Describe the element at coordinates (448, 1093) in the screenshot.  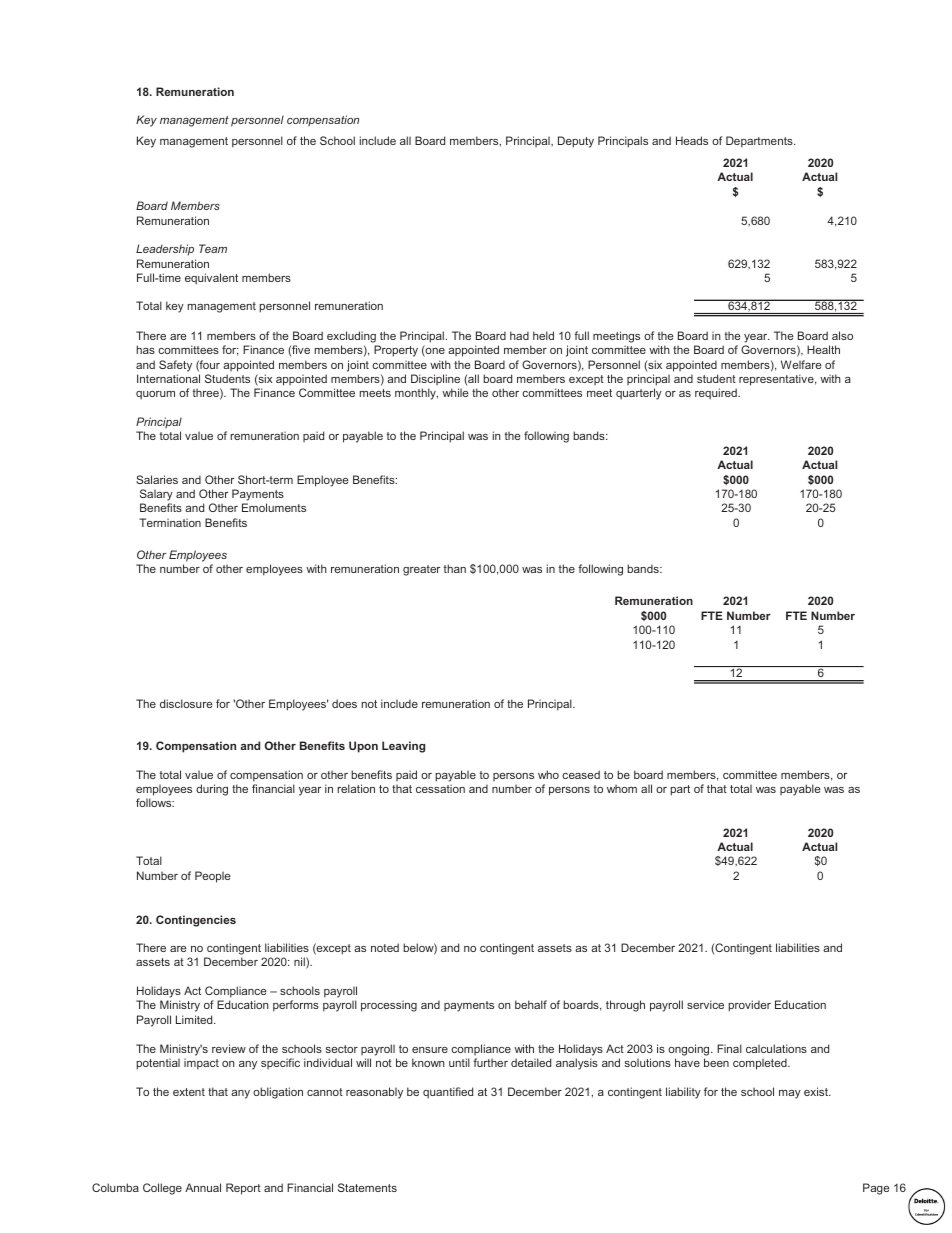
I see `quantified` at that location.
